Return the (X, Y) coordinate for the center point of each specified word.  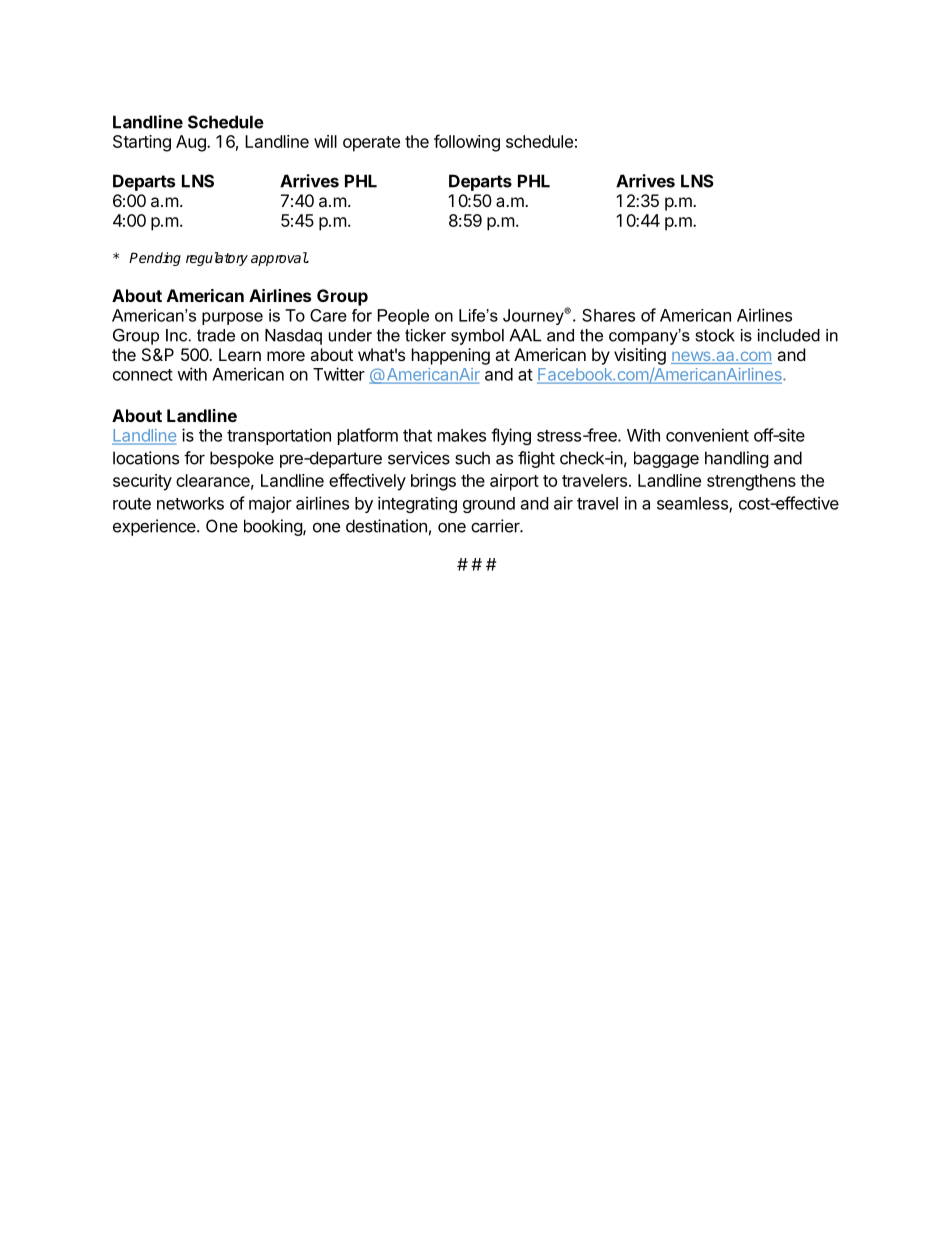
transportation (279, 436)
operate (371, 144)
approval (279, 259)
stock (715, 335)
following (467, 143)
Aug (192, 143)
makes (462, 435)
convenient (707, 435)
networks (190, 503)
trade (216, 335)
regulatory (217, 259)
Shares (608, 315)
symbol (477, 337)
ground (489, 505)
